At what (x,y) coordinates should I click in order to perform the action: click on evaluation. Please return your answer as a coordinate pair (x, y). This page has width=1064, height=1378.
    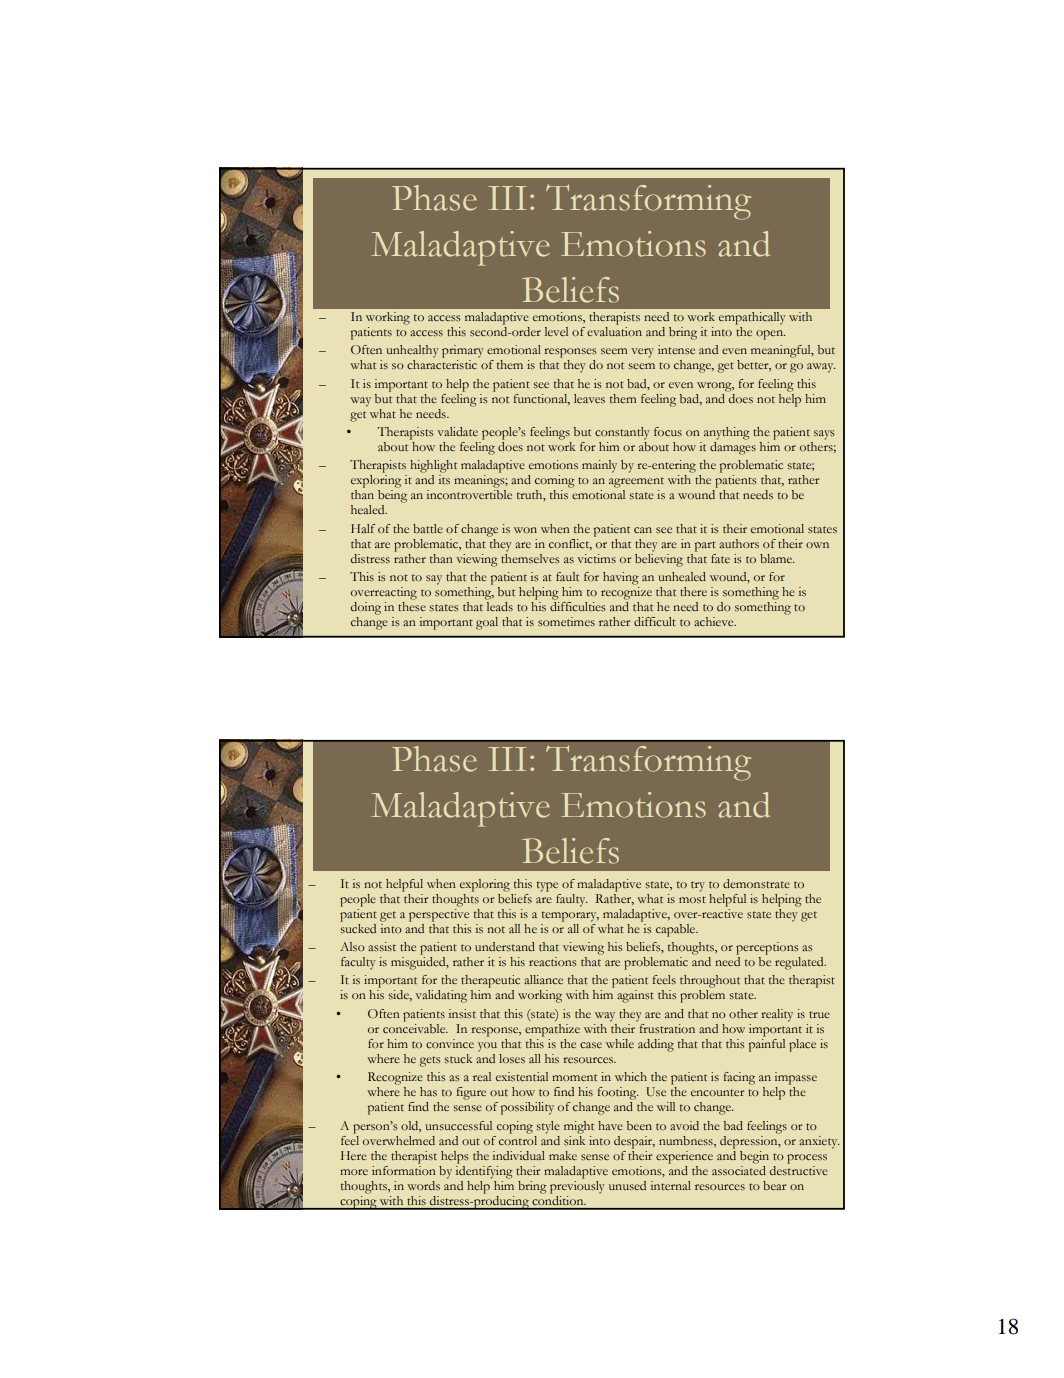
    Looking at the image, I should click on (614, 330).
